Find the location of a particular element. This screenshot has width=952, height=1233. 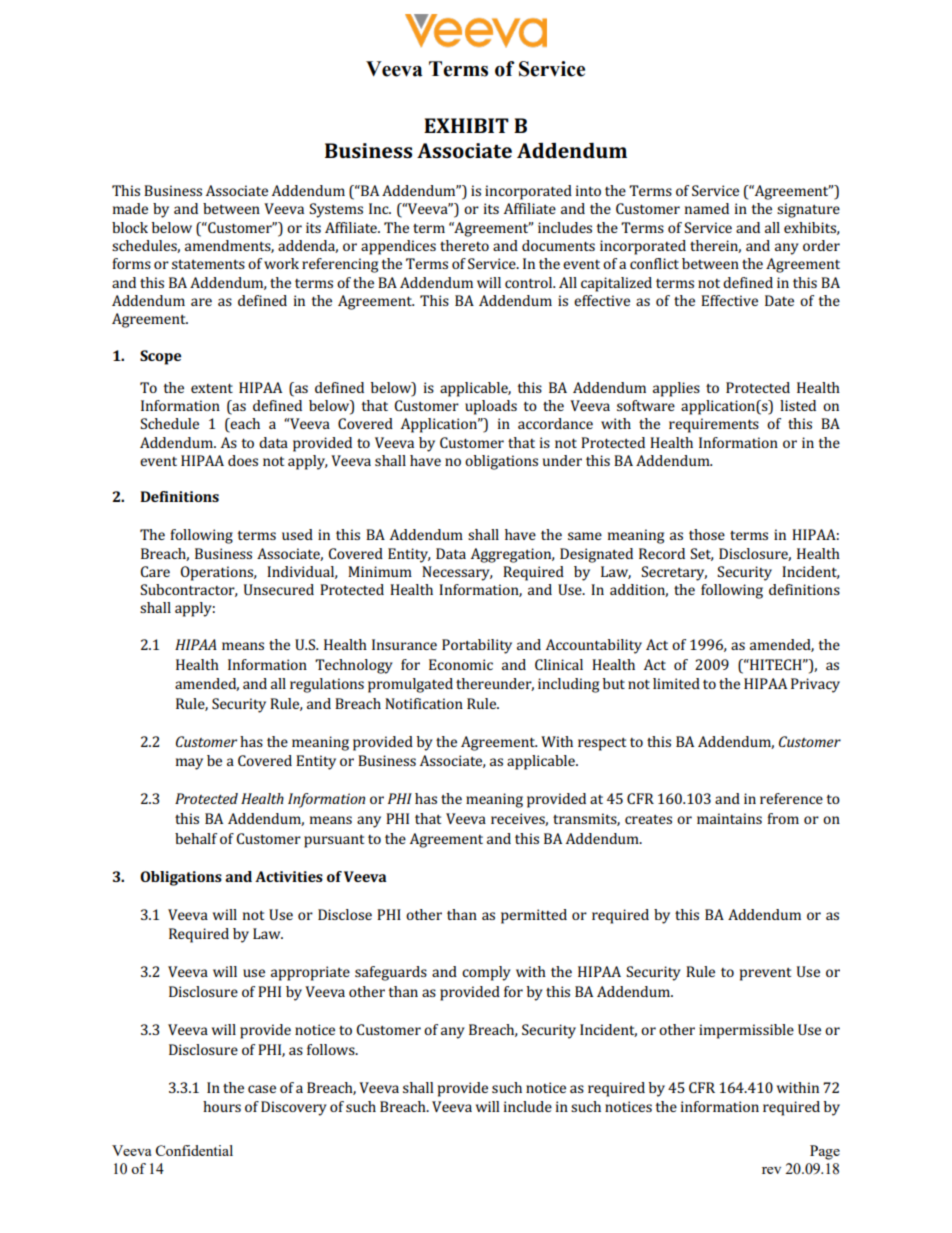

named is located at coordinates (707, 208).
